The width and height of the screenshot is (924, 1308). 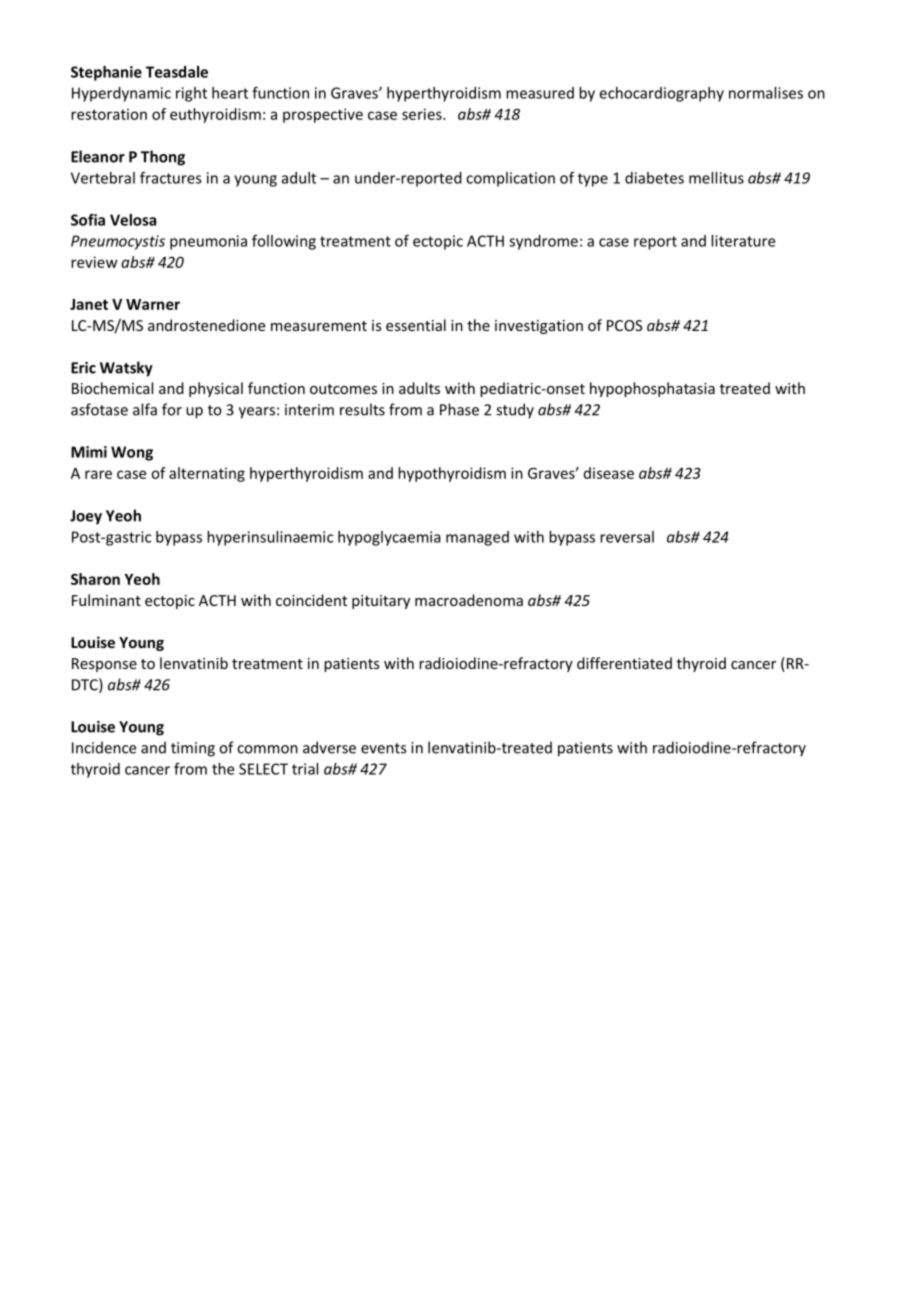 What do you see at coordinates (624, 325) in the screenshot?
I see `PCOS` at bounding box center [624, 325].
